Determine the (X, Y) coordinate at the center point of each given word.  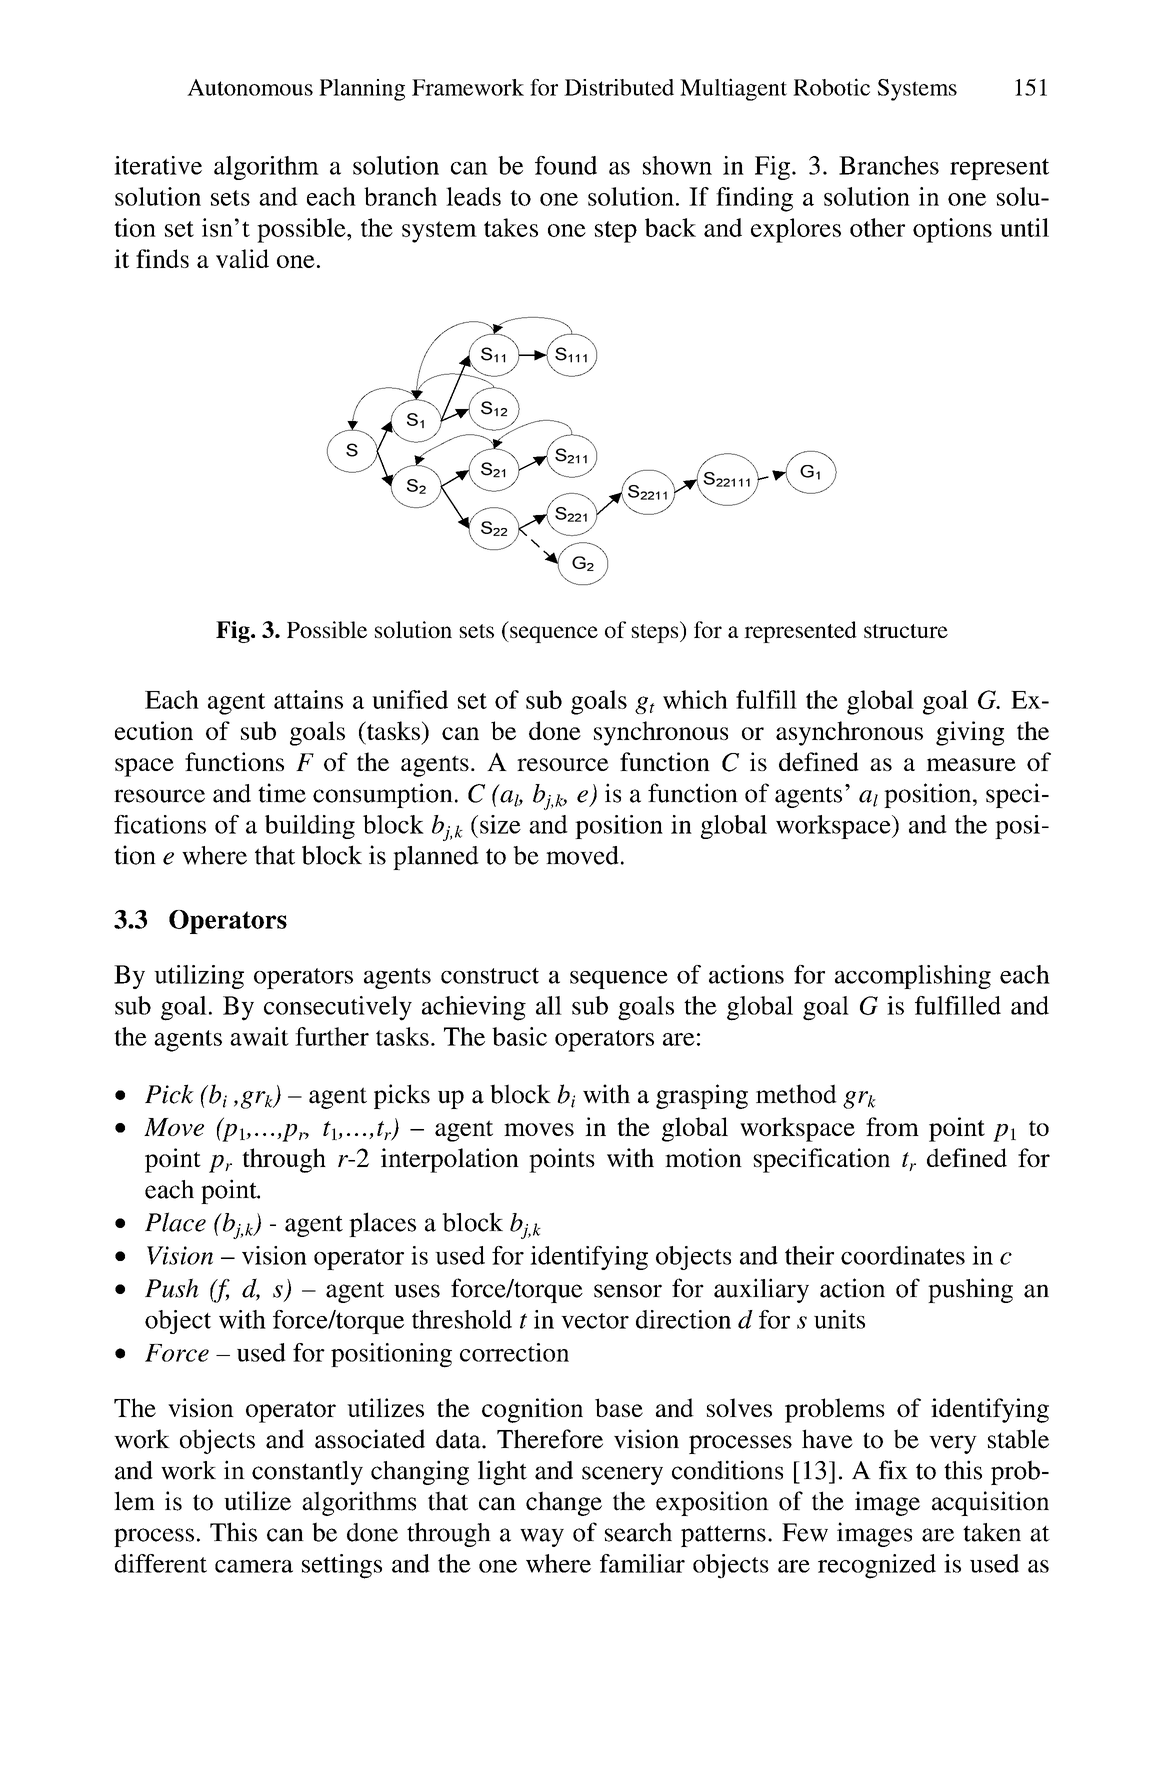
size (500, 824)
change (564, 1503)
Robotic (831, 87)
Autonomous (250, 87)
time (282, 793)
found (566, 165)
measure (971, 764)
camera (254, 1566)
